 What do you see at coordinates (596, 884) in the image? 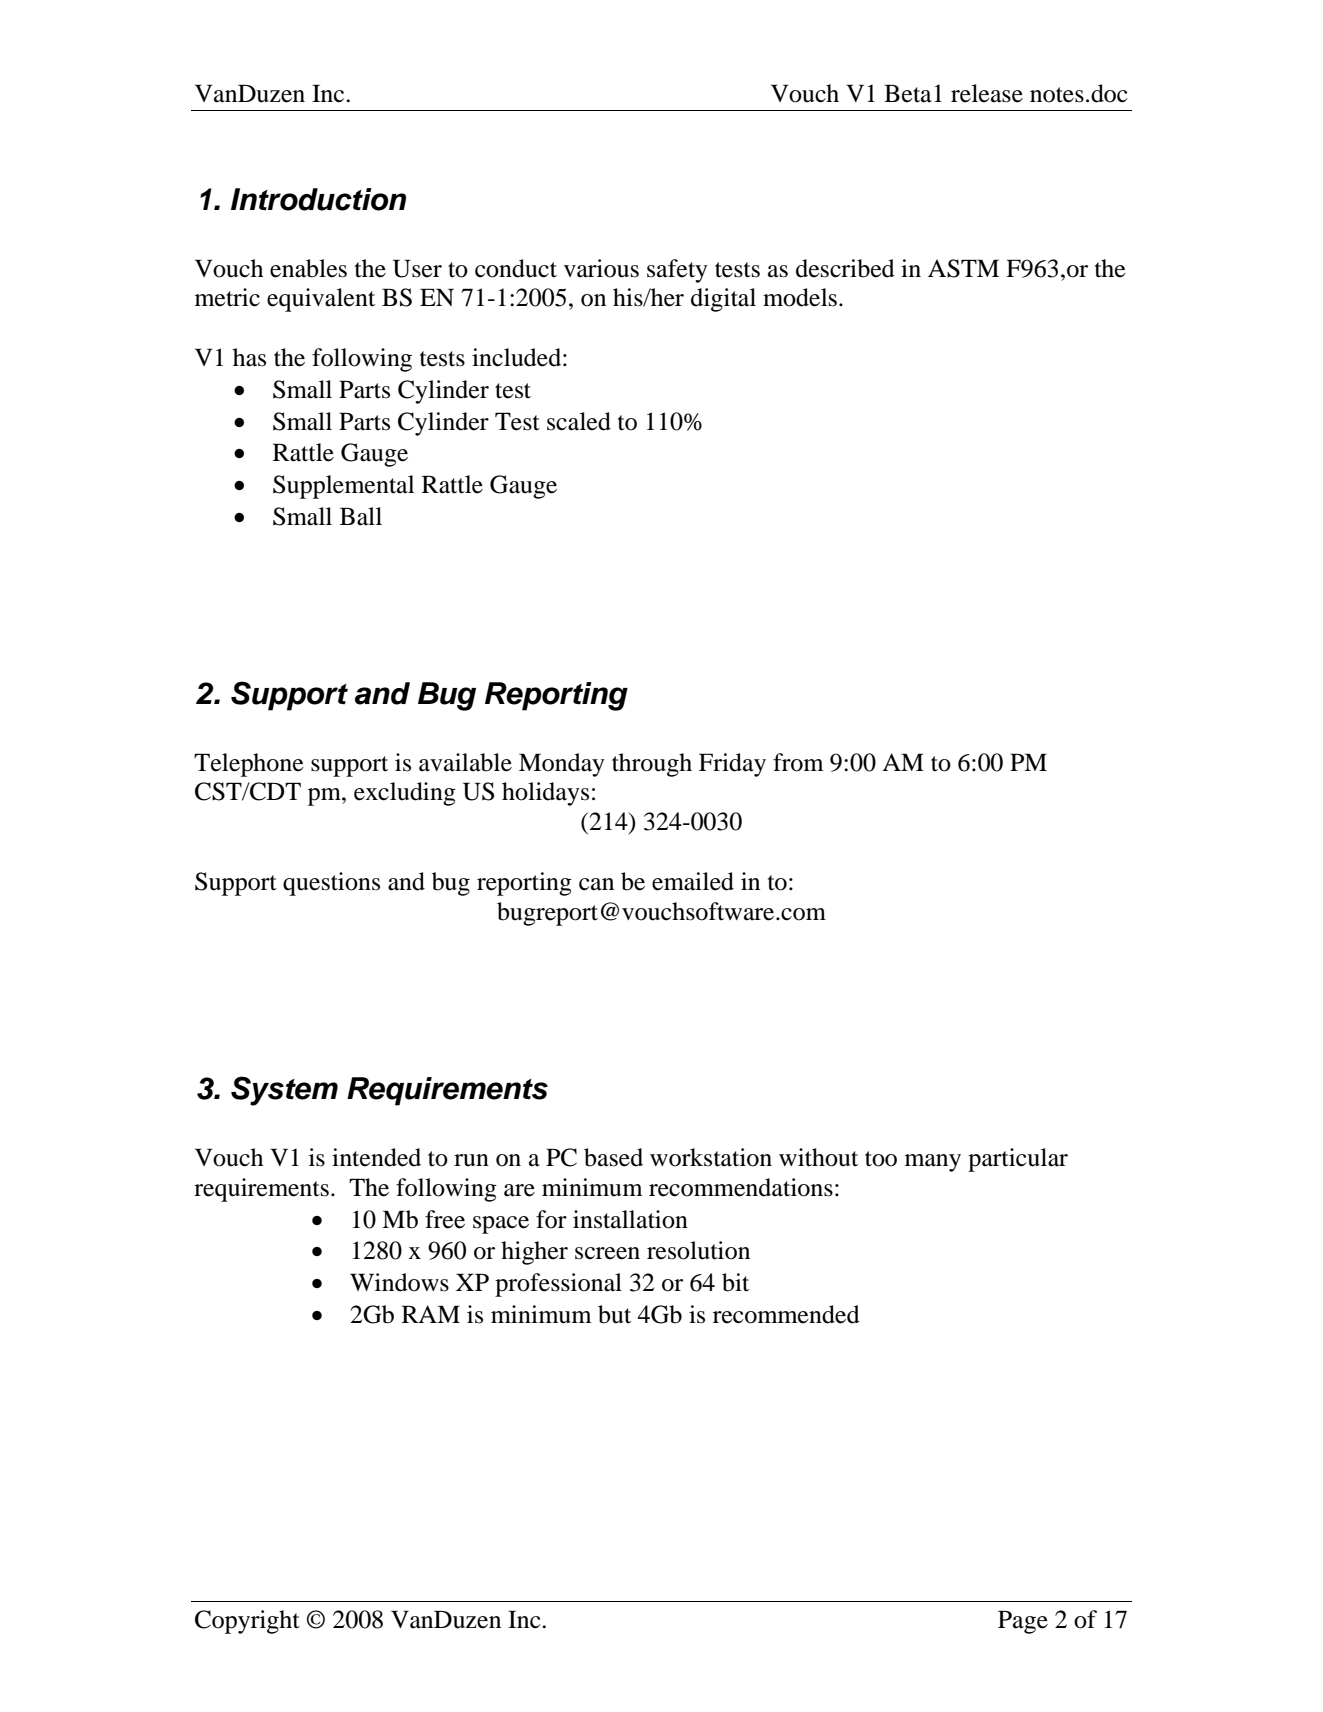
I see `can` at bounding box center [596, 884].
